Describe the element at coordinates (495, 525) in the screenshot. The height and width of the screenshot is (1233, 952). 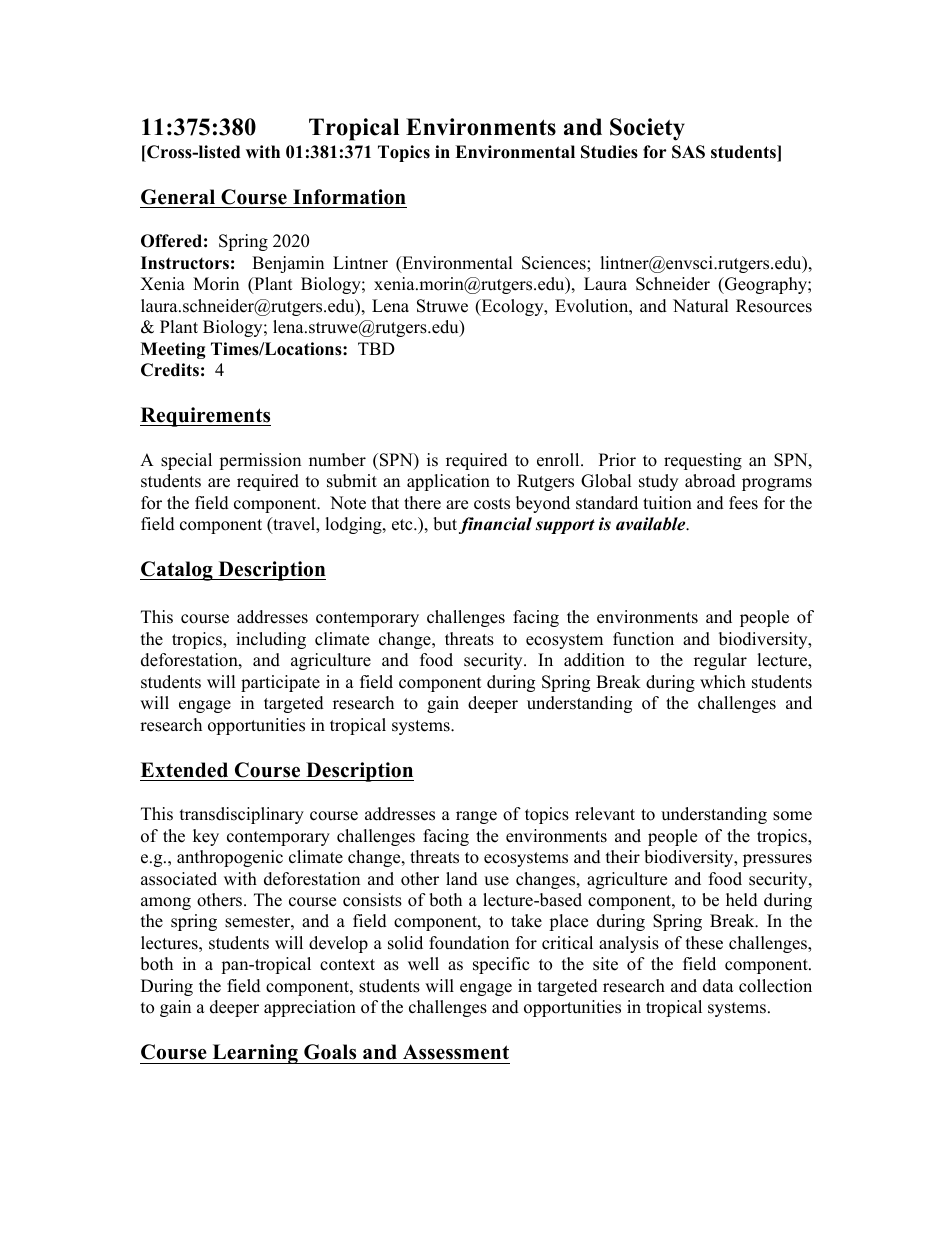
I see `financial` at that location.
